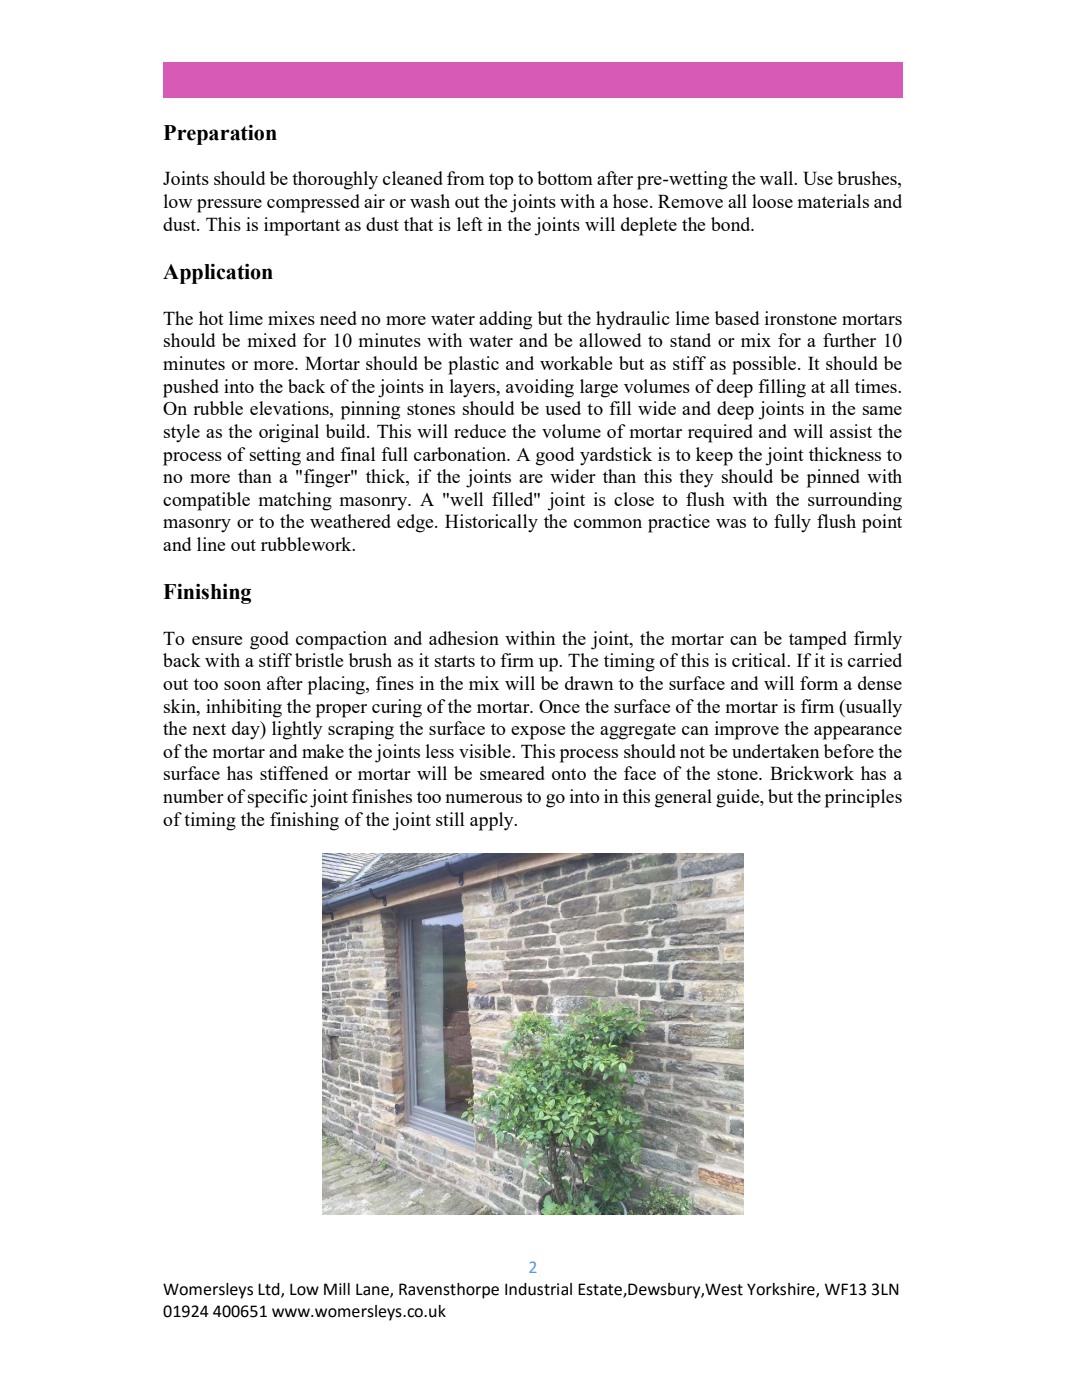  What do you see at coordinates (863, 798) in the image?
I see `principles` at bounding box center [863, 798].
